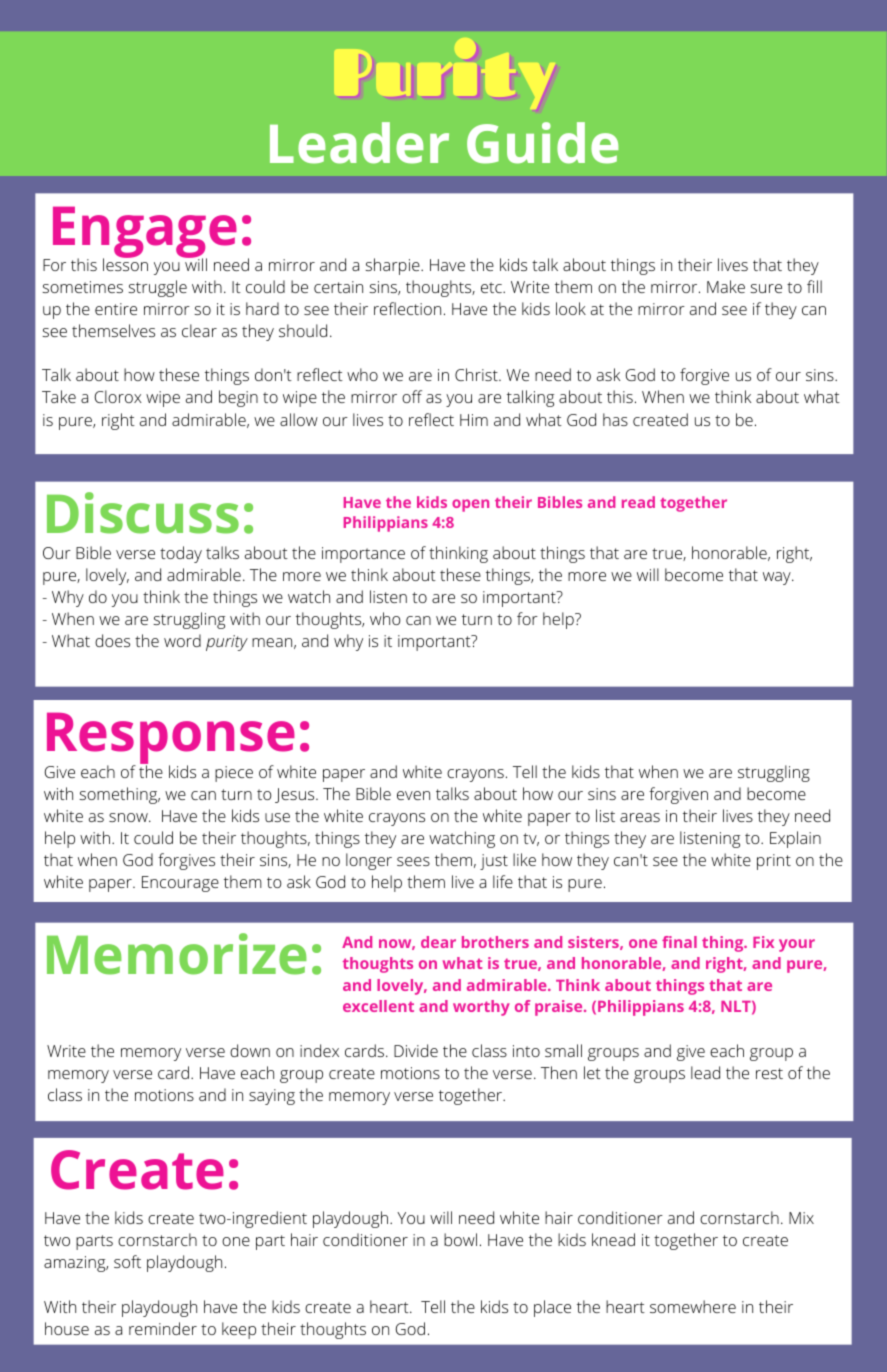 Image resolution: width=887 pixels, height=1372 pixels. Describe the element at coordinates (638, 502) in the screenshot. I see `read` at that location.
